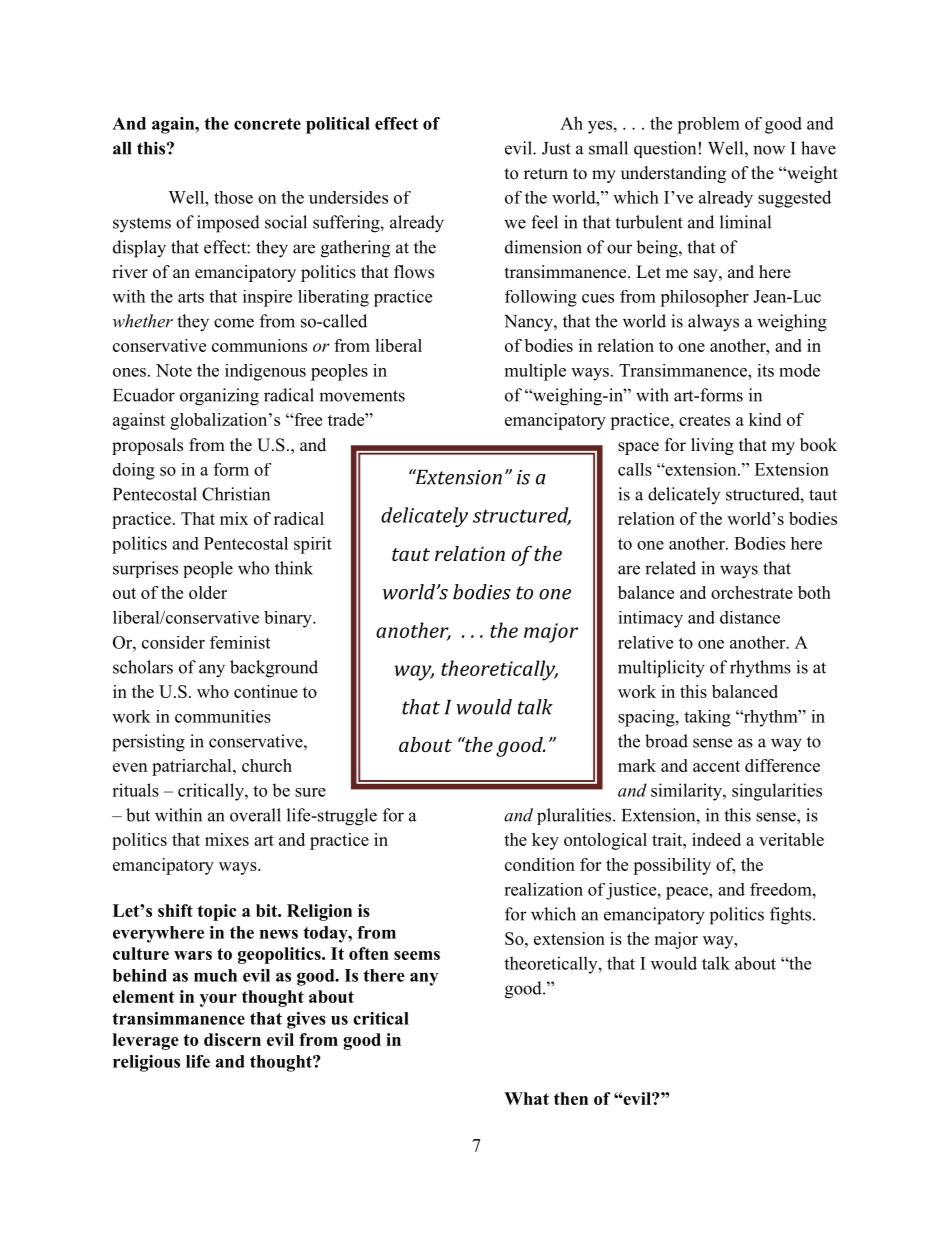 This screenshot has width=952, height=1233. Describe the element at coordinates (223, 716) in the screenshot. I see `communities` at that location.
